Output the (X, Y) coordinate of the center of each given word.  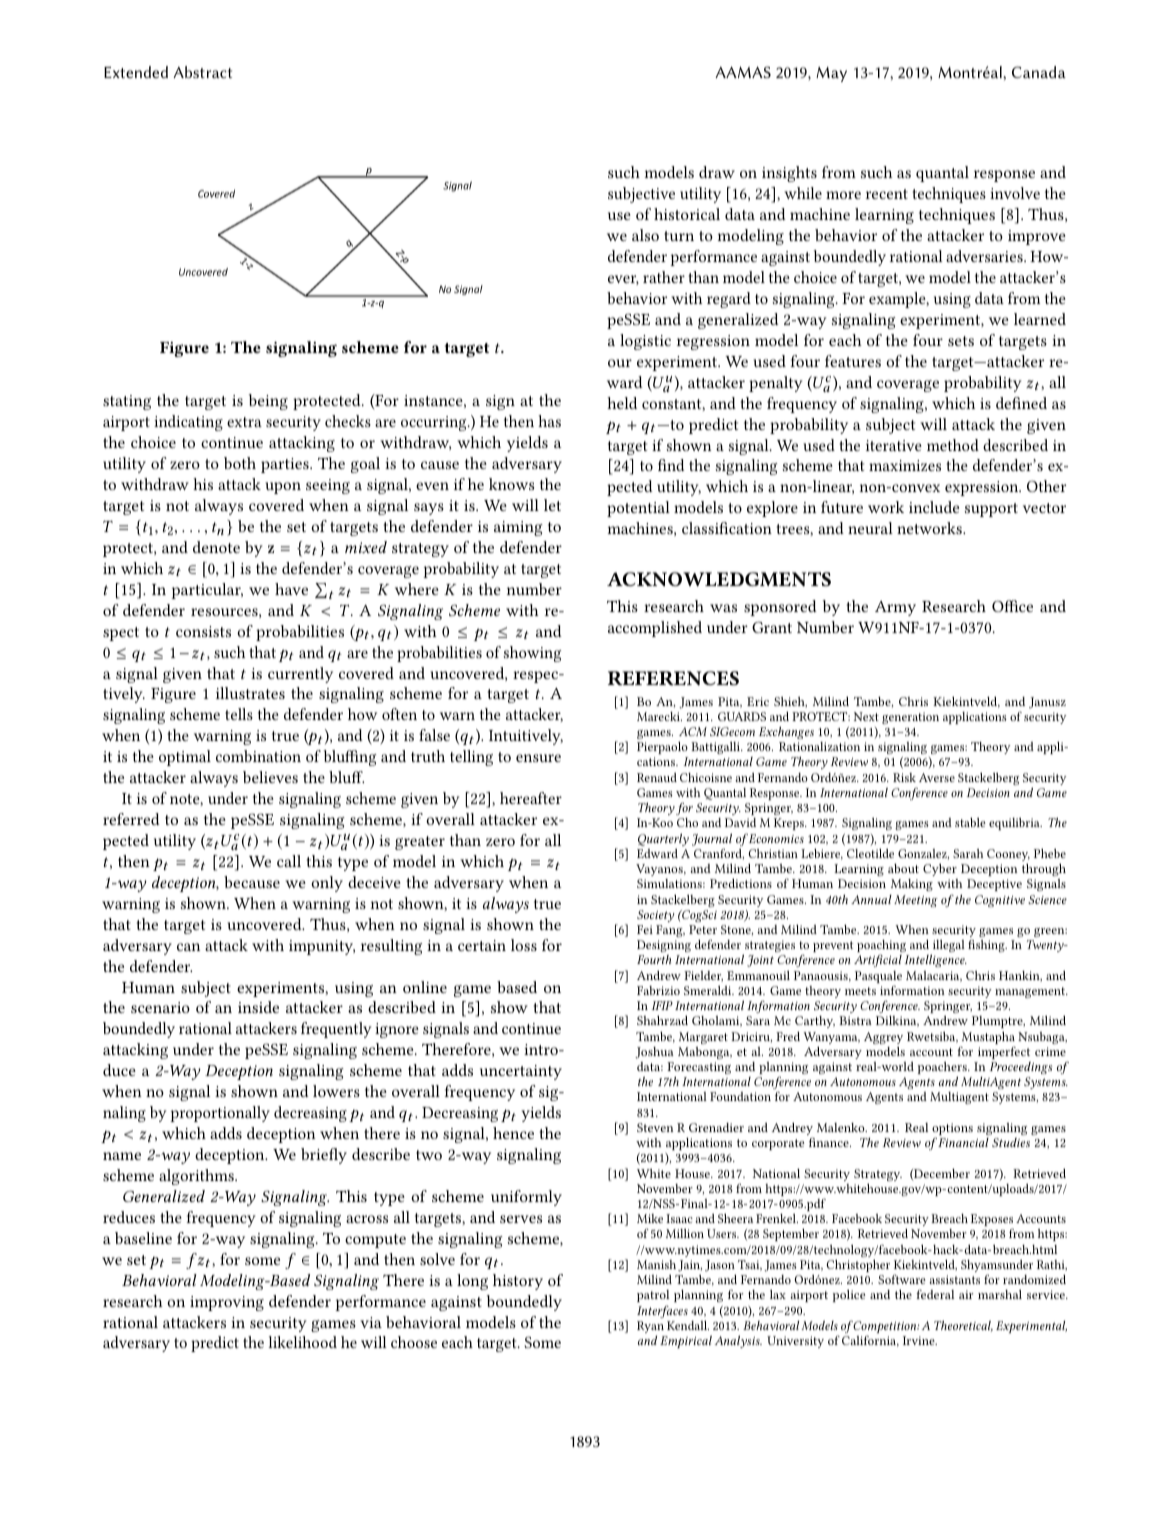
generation (910, 718)
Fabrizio (658, 990)
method (953, 445)
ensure (538, 758)
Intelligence (936, 961)
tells (239, 714)
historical (687, 214)
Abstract (202, 72)
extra (244, 422)
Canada (1039, 72)
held (622, 403)
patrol (653, 1296)
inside (258, 1007)
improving (227, 1303)
